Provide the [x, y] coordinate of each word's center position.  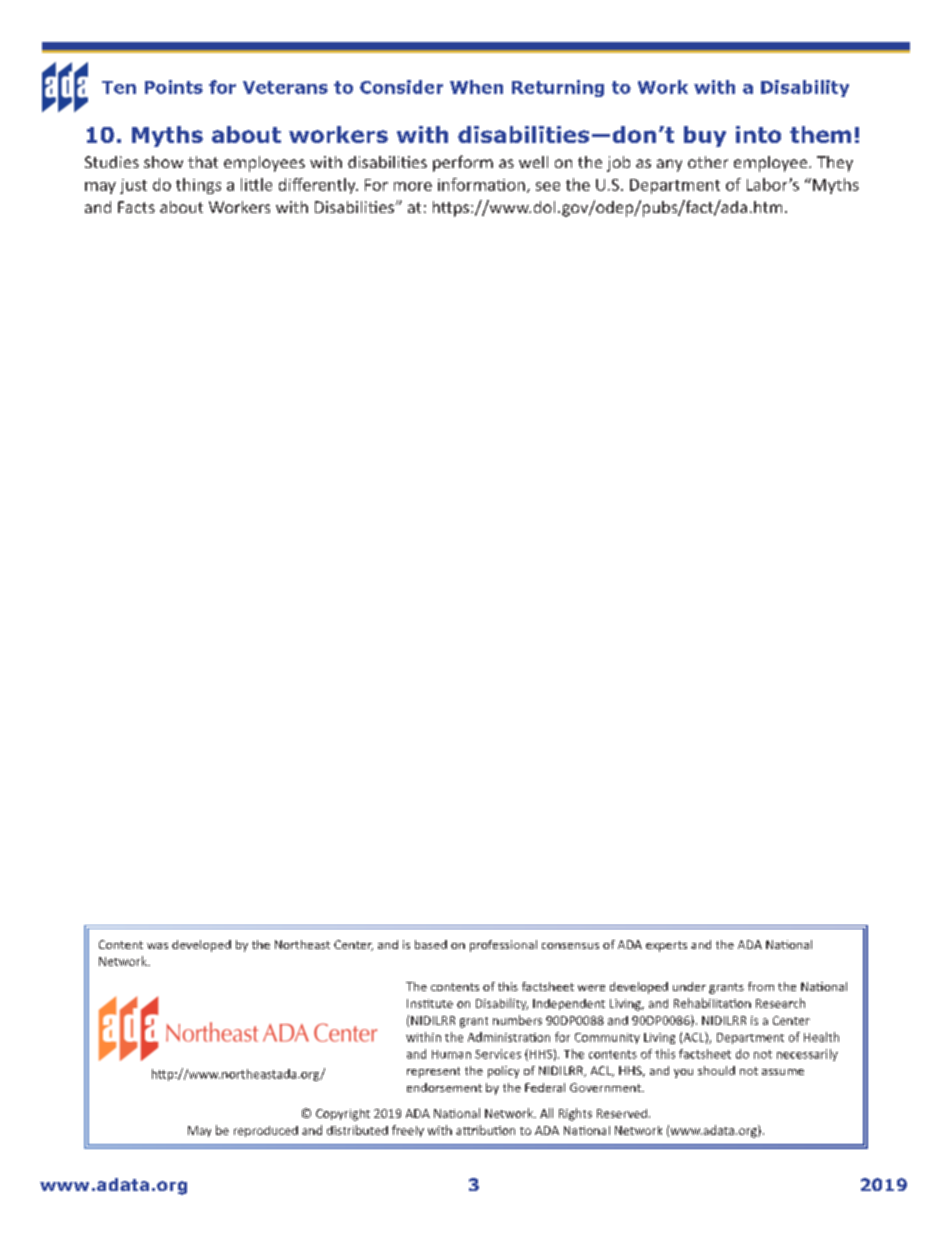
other [708, 162]
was [157, 946]
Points [174, 87]
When [476, 87]
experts [666, 946]
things [198, 186]
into [758, 134]
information [481, 184]
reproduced [266, 1131]
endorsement [444, 1087]
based [431, 944]
